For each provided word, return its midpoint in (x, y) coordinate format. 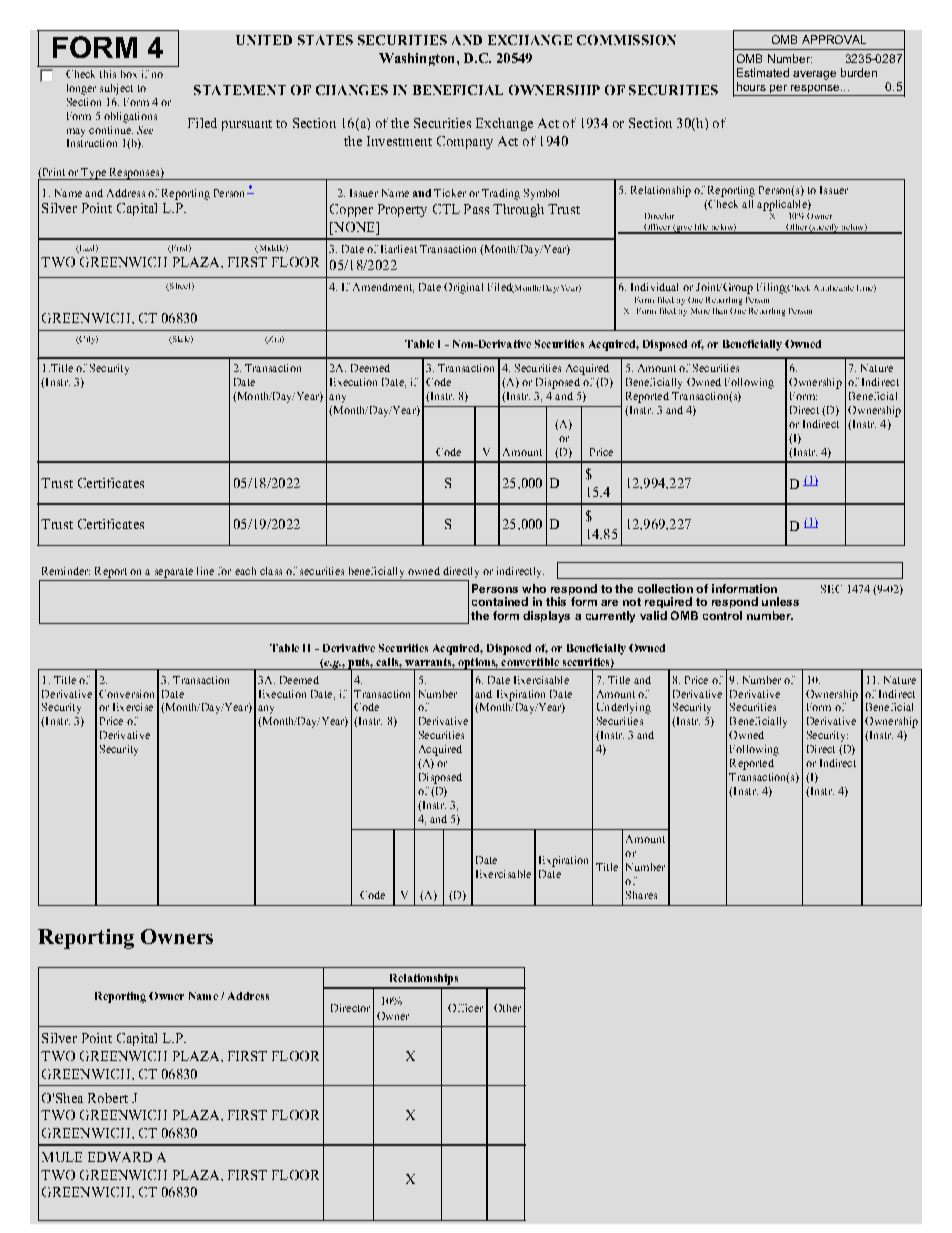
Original (463, 288)
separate (174, 573)
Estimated (763, 72)
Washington (418, 59)
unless (780, 601)
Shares (641, 895)
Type (94, 174)
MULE (62, 1157)
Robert (108, 1098)
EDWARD (120, 1157)
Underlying (624, 708)
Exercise (133, 707)
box (129, 74)
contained (500, 601)
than (720, 311)
